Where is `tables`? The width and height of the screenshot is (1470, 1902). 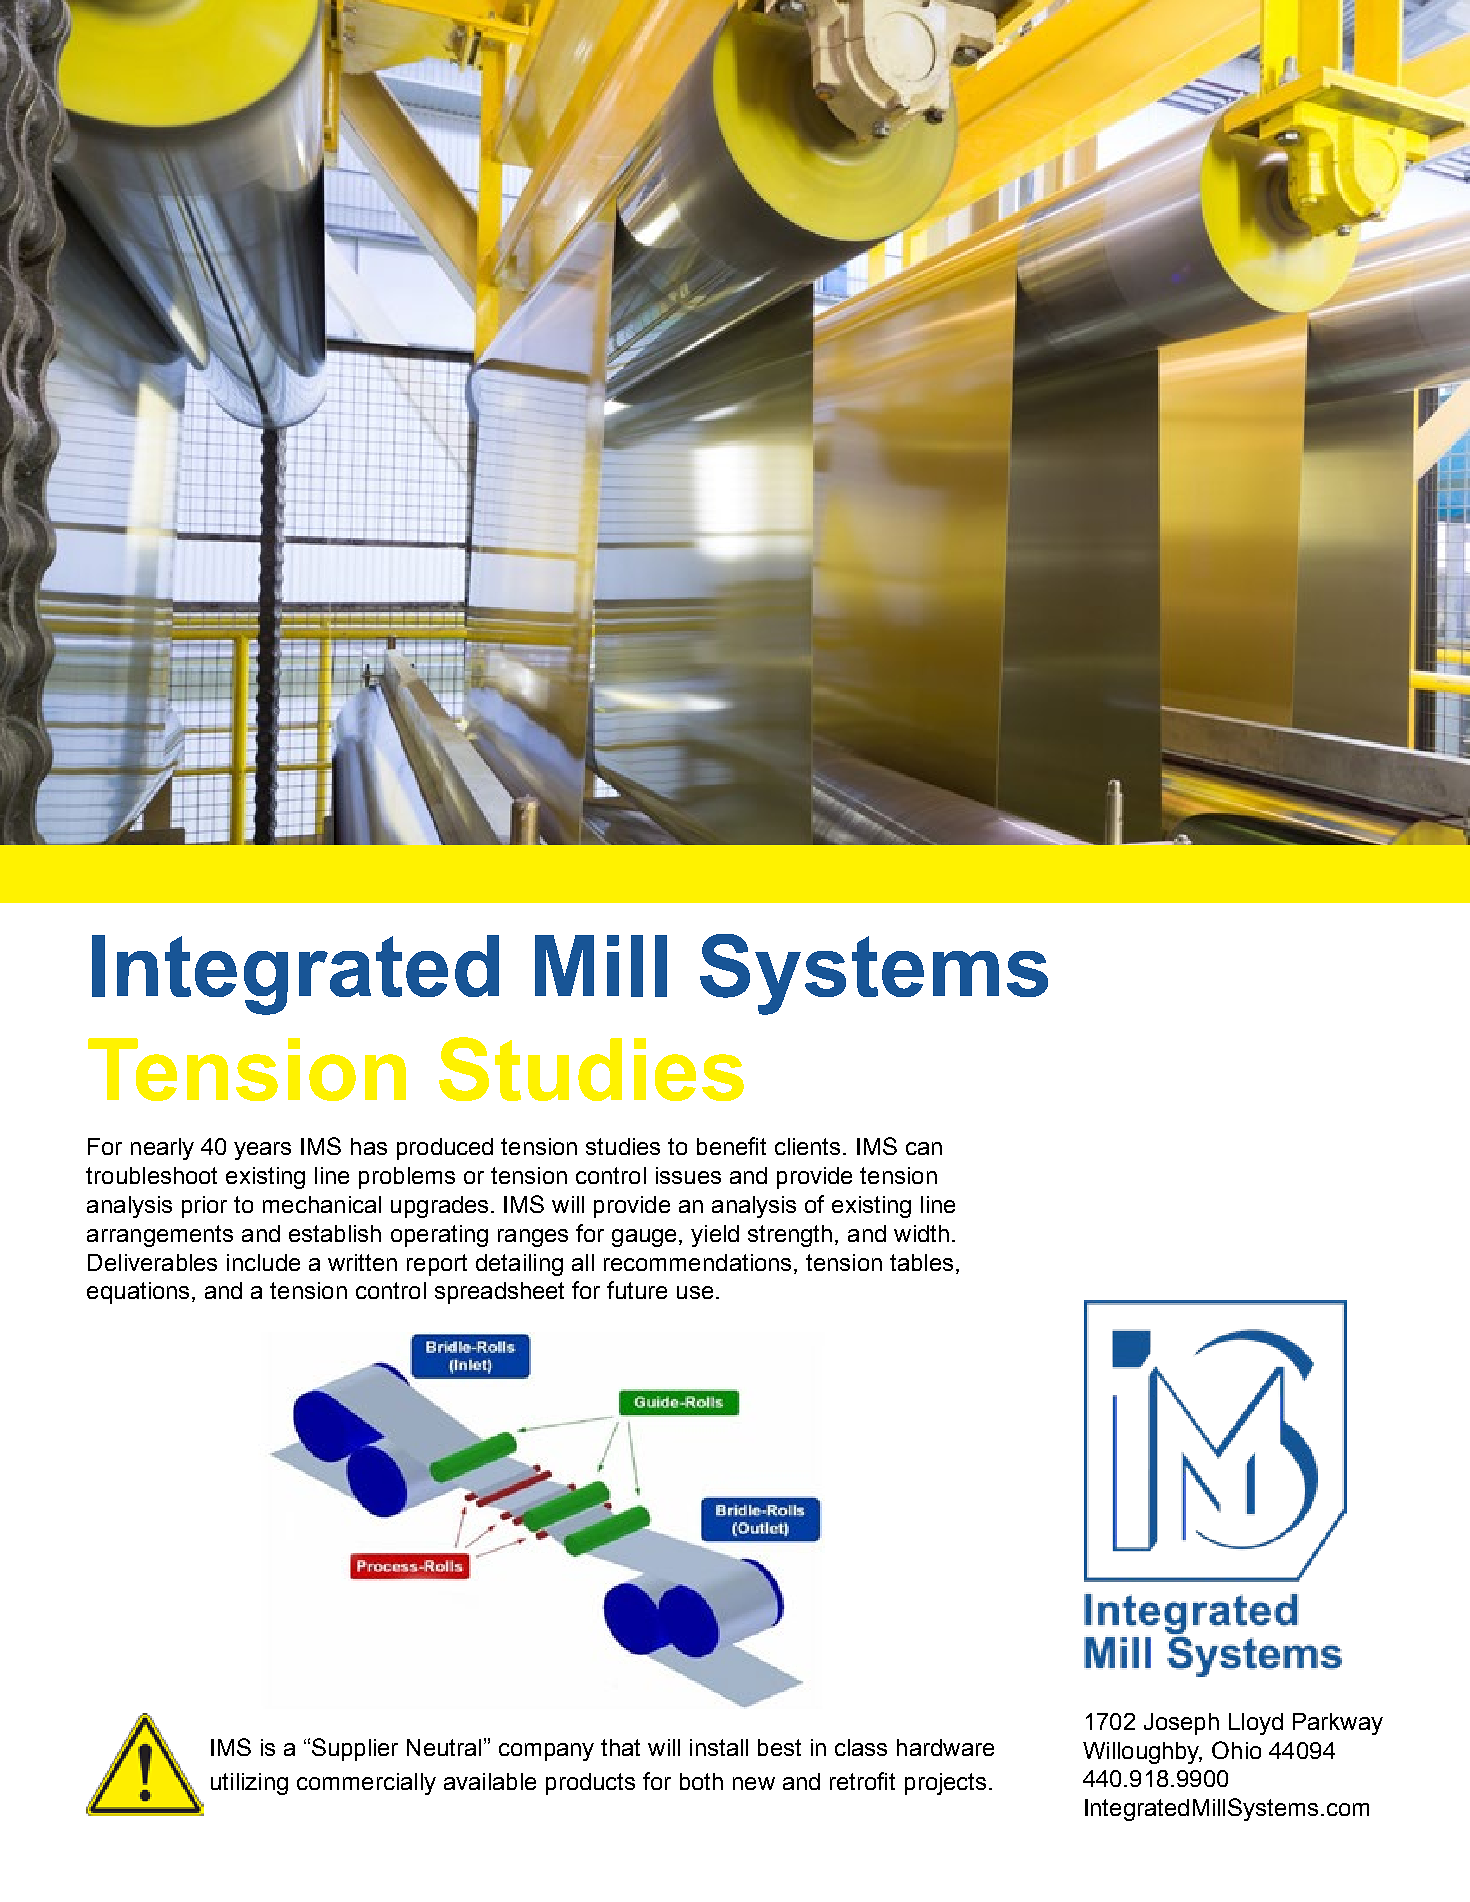 tables is located at coordinates (921, 1262).
